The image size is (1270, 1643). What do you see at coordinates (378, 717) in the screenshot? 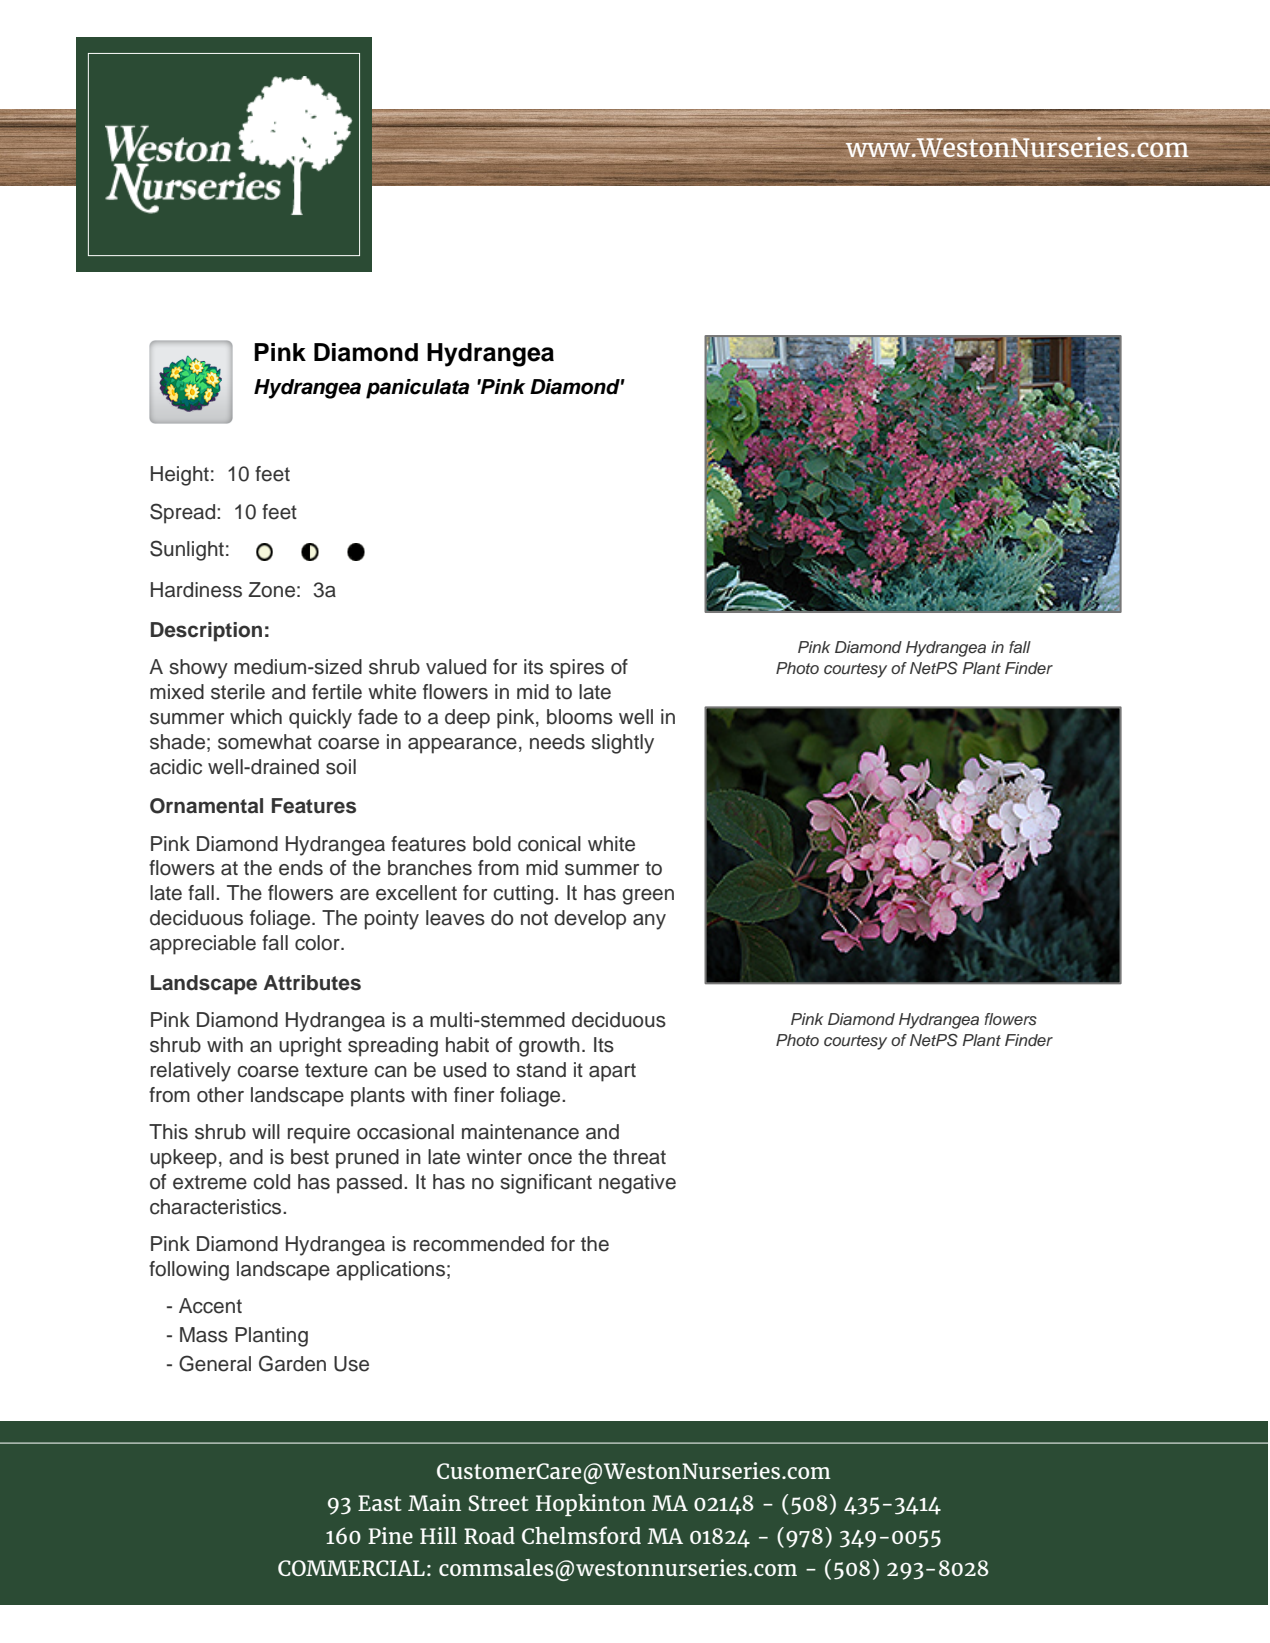
I see `fade` at bounding box center [378, 717].
